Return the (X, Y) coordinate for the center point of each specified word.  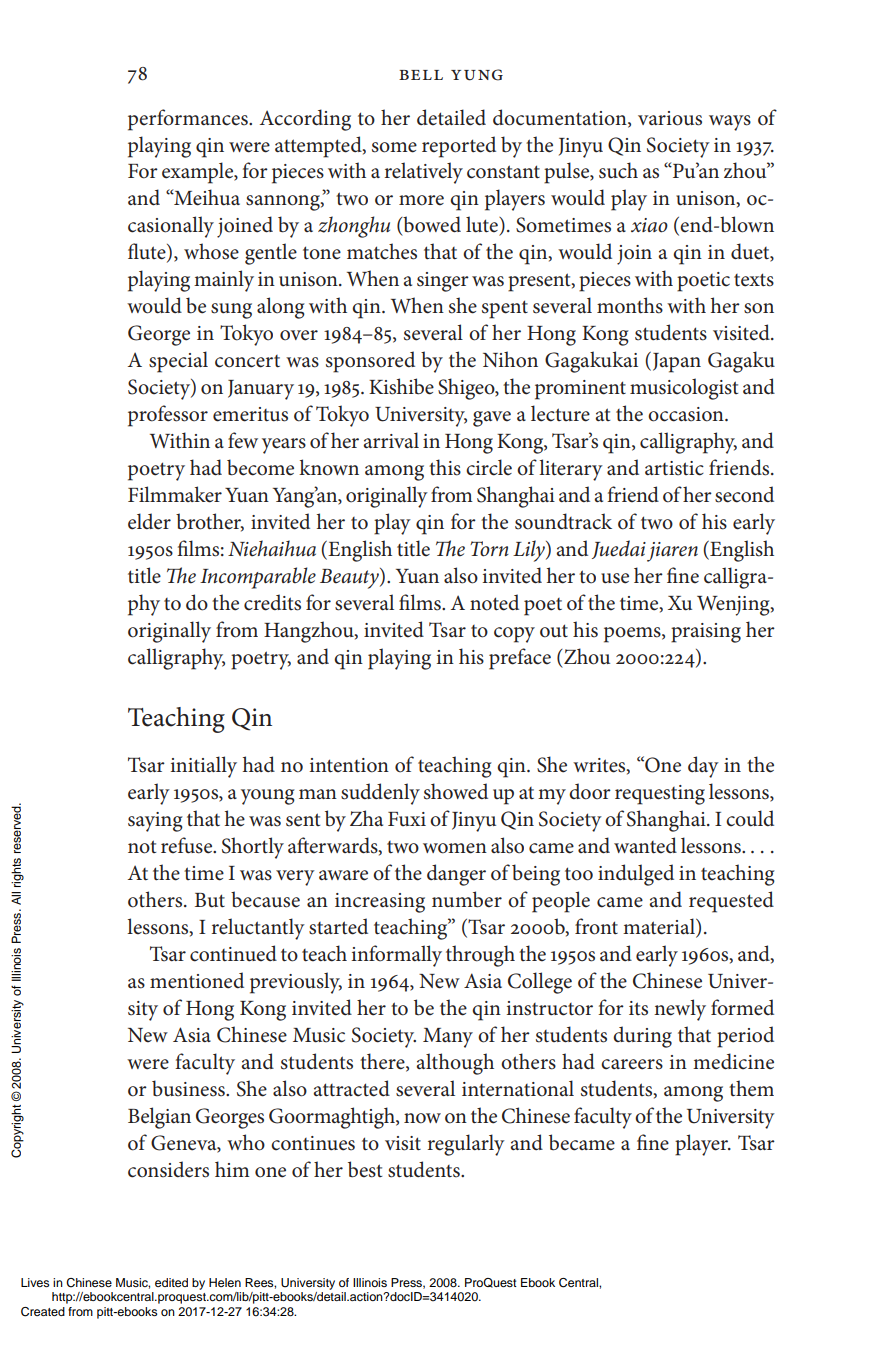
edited (171, 1282)
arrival (391, 440)
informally (397, 956)
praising (706, 633)
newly (680, 1010)
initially (204, 767)
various (670, 118)
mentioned (197, 980)
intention (349, 765)
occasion (687, 414)
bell (421, 75)
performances (189, 120)
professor (168, 416)
